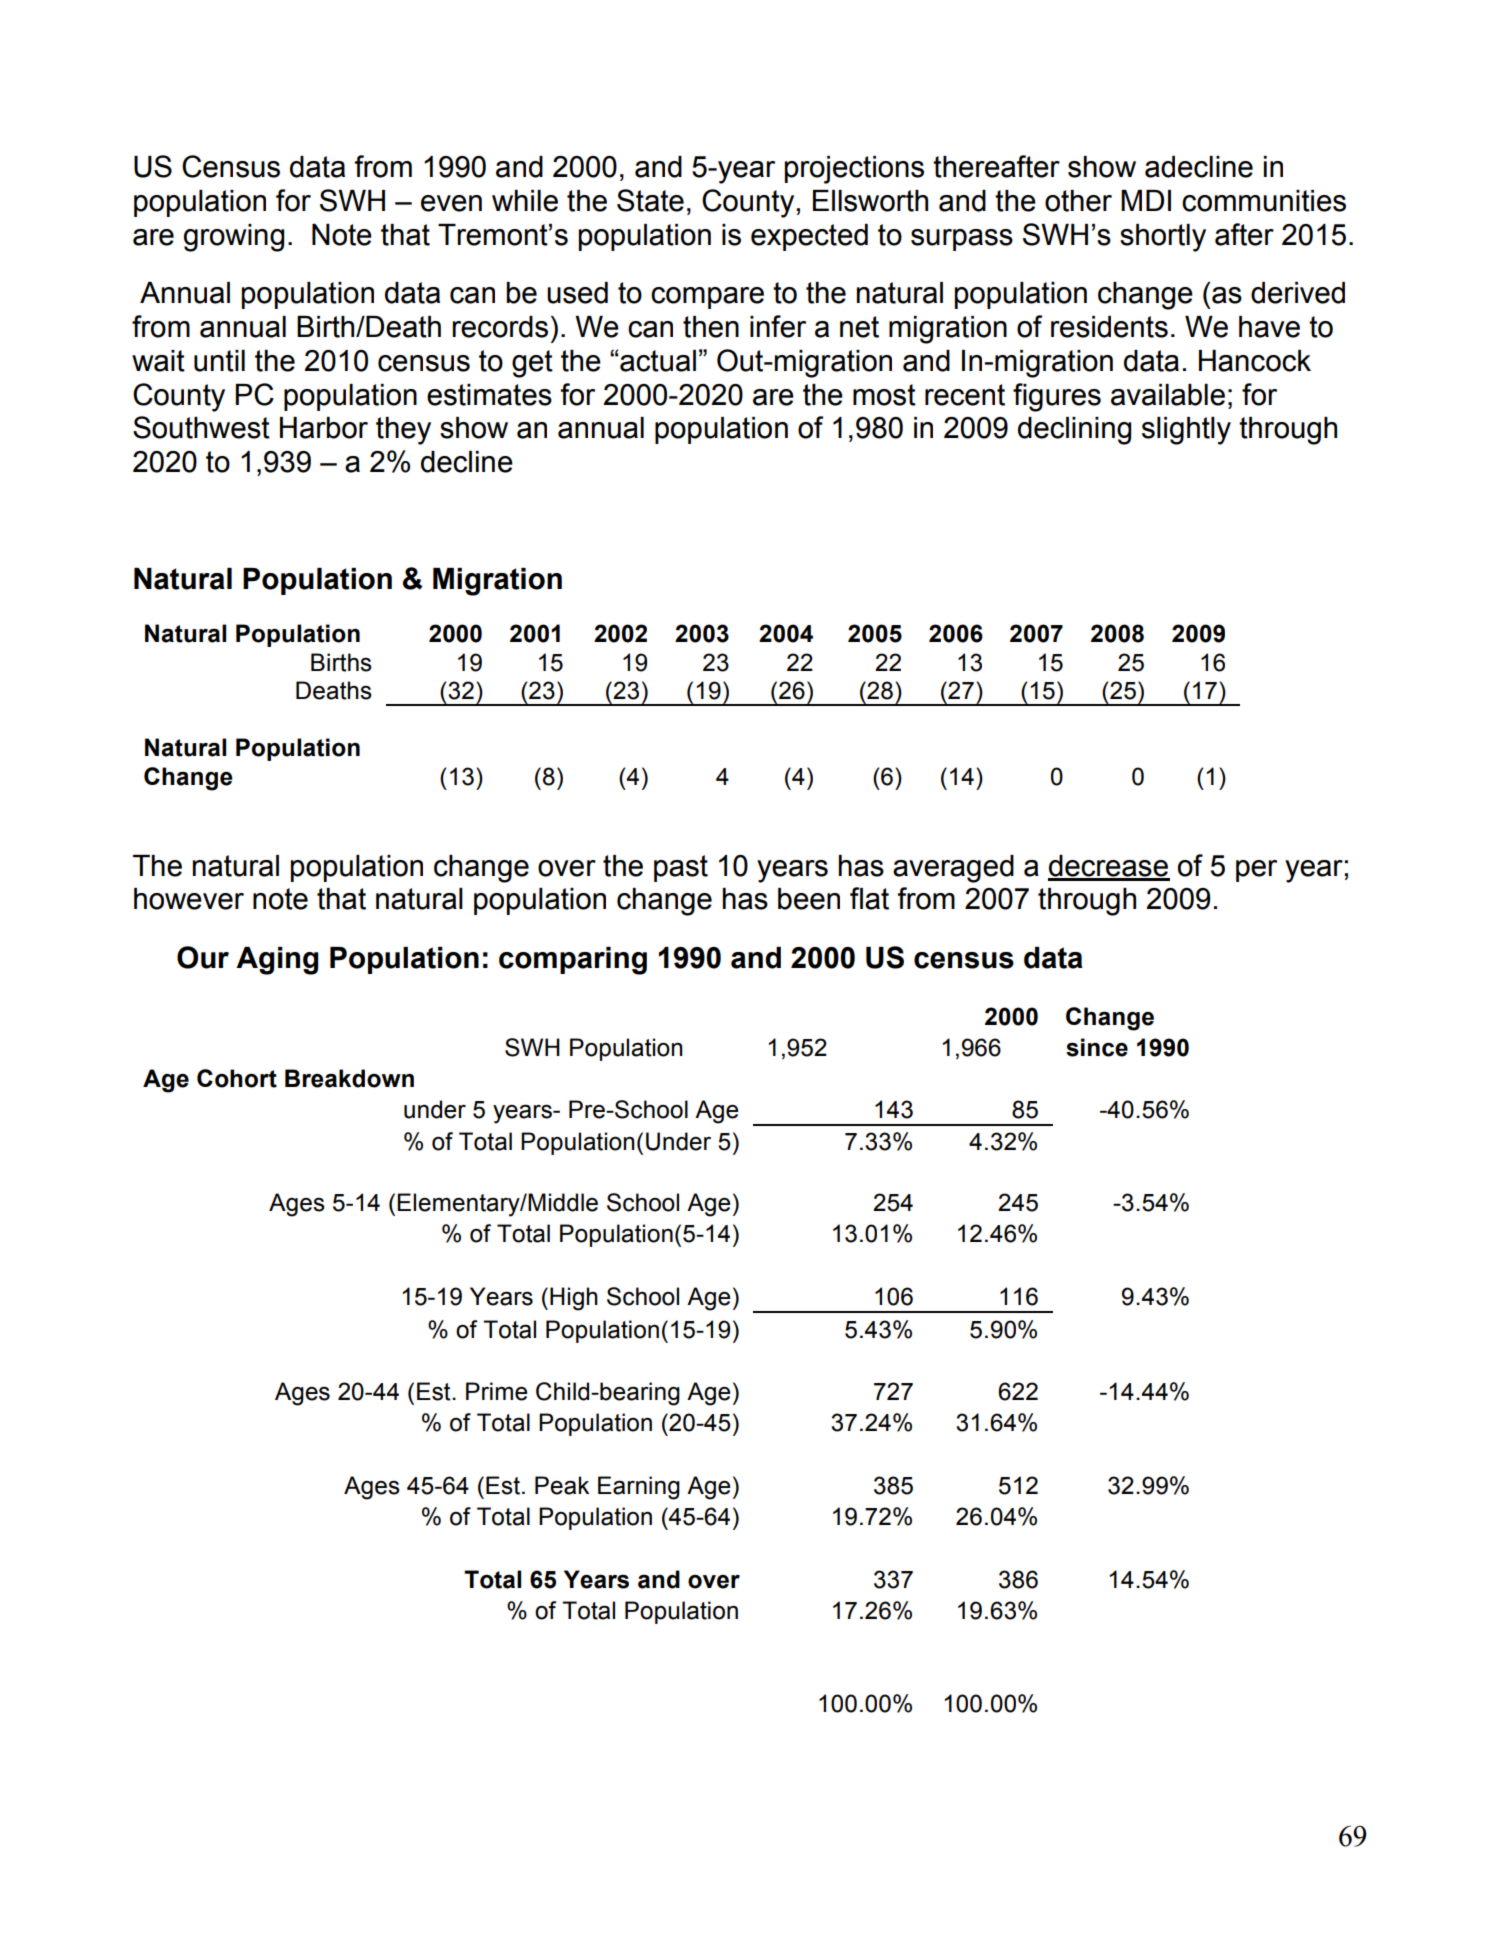  Describe the element at coordinates (1256, 871) in the document. I see `per` at that location.
